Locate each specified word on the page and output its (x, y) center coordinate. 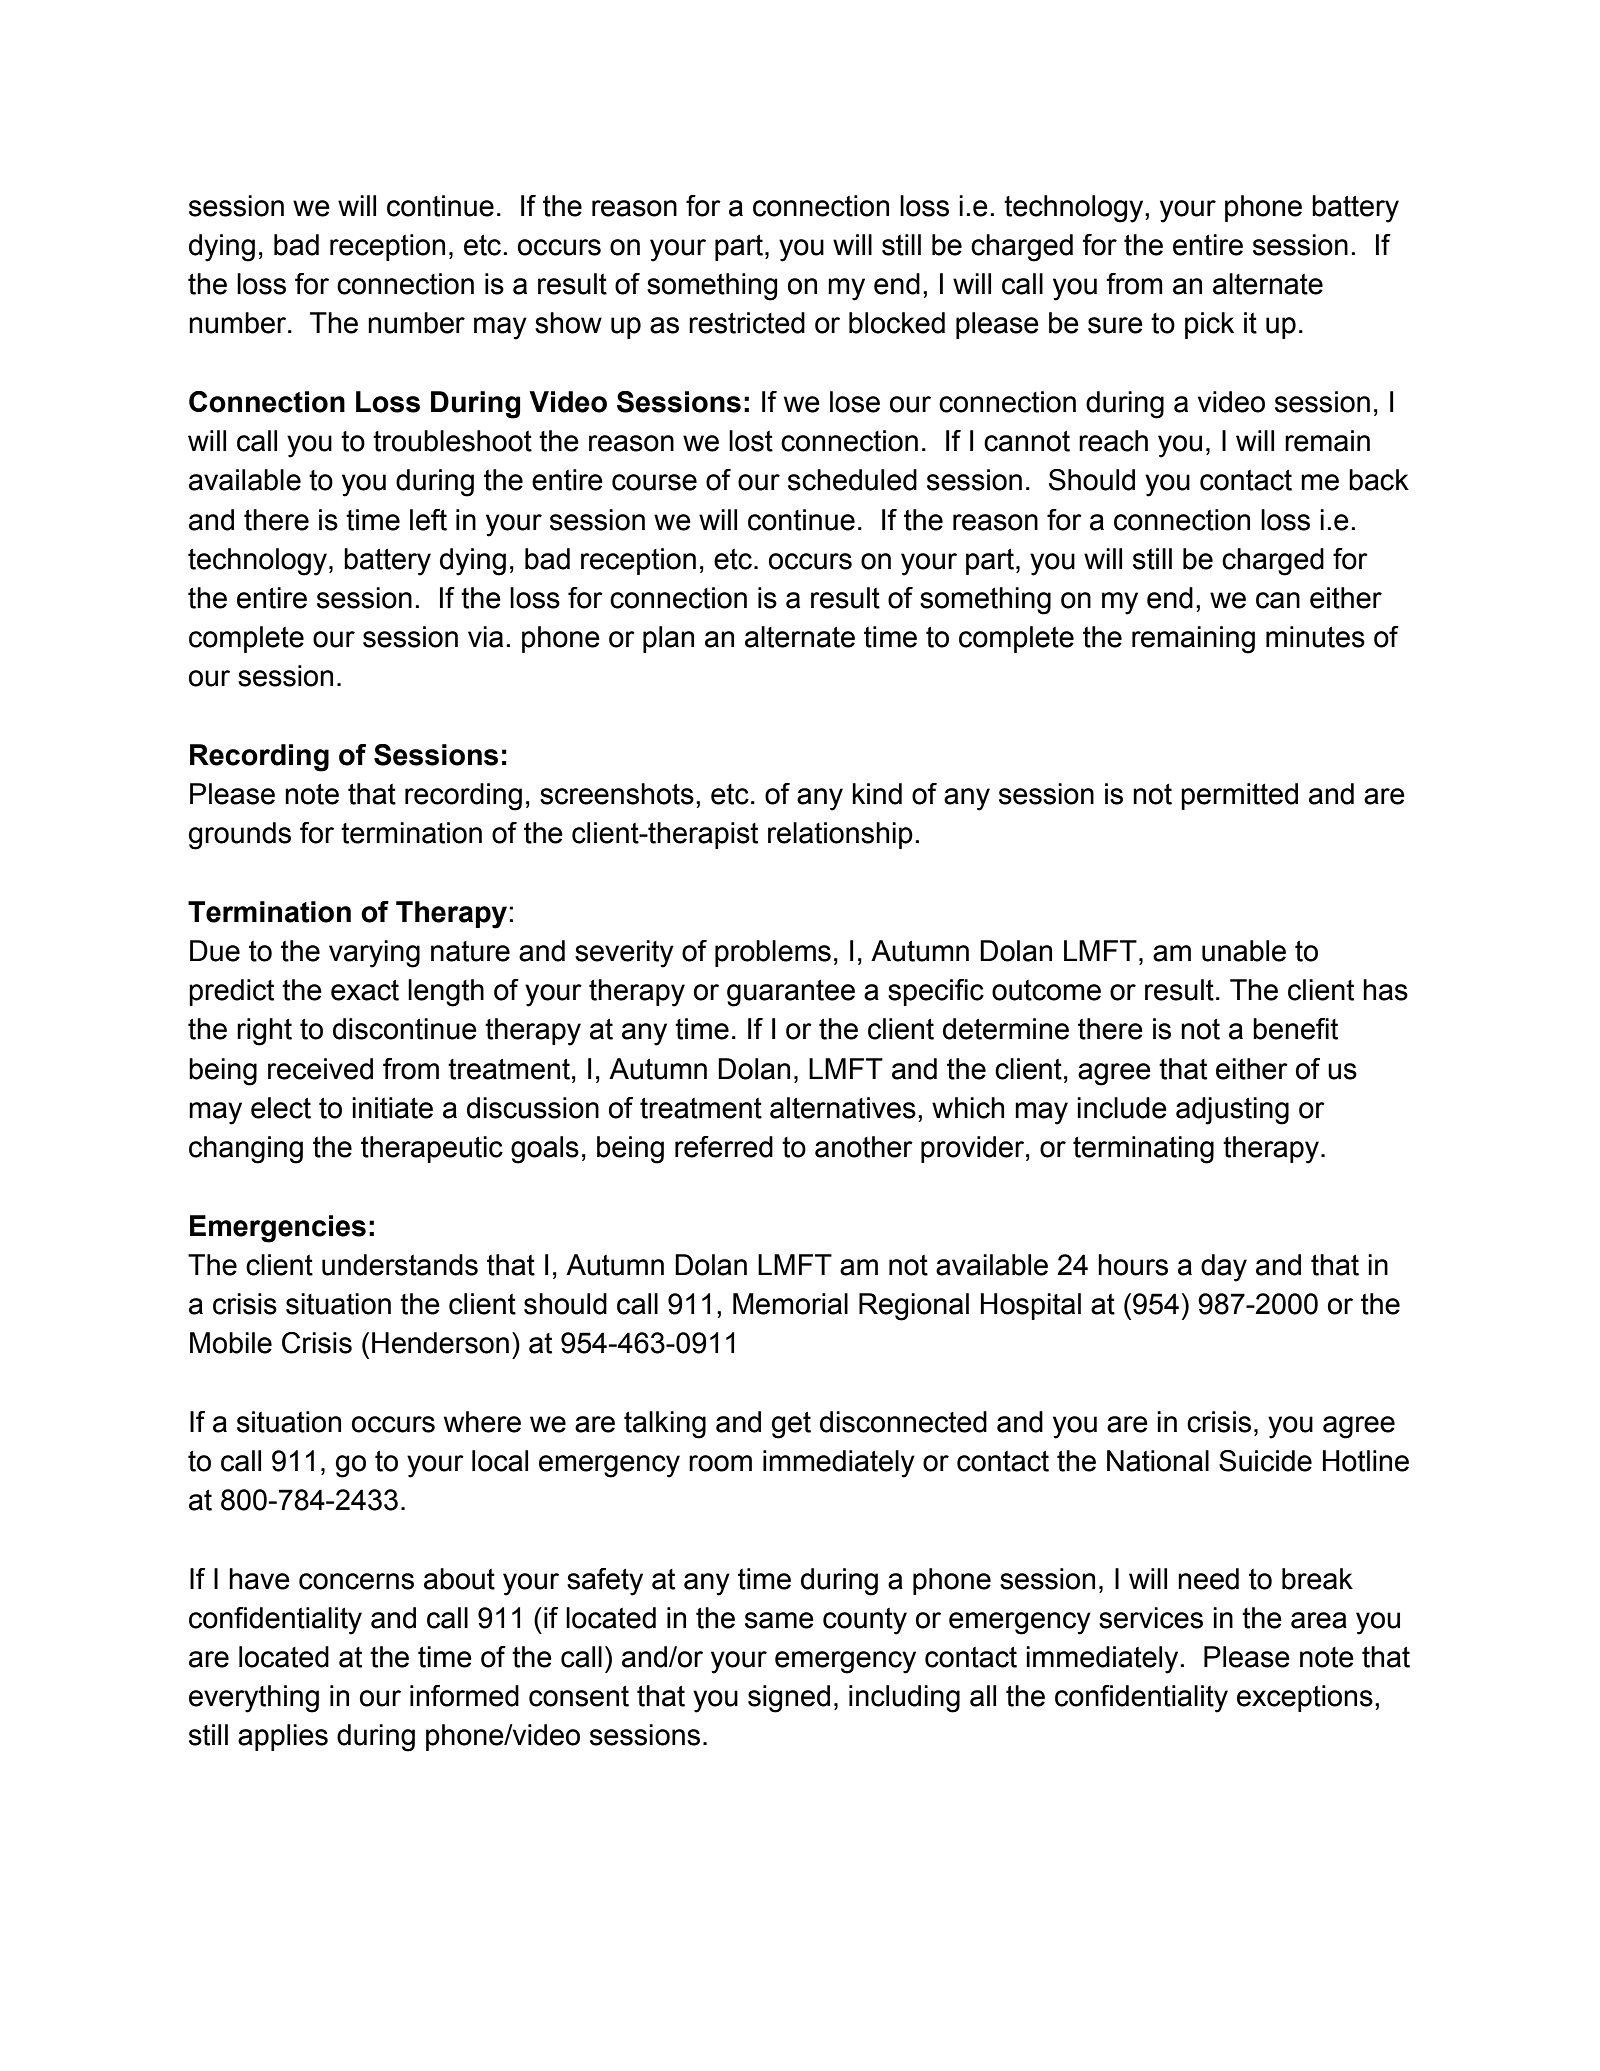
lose (855, 402)
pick (1209, 325)
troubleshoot (452, 441)
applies (283, 1737)
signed (789, 1699)
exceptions (1305, 1698)
